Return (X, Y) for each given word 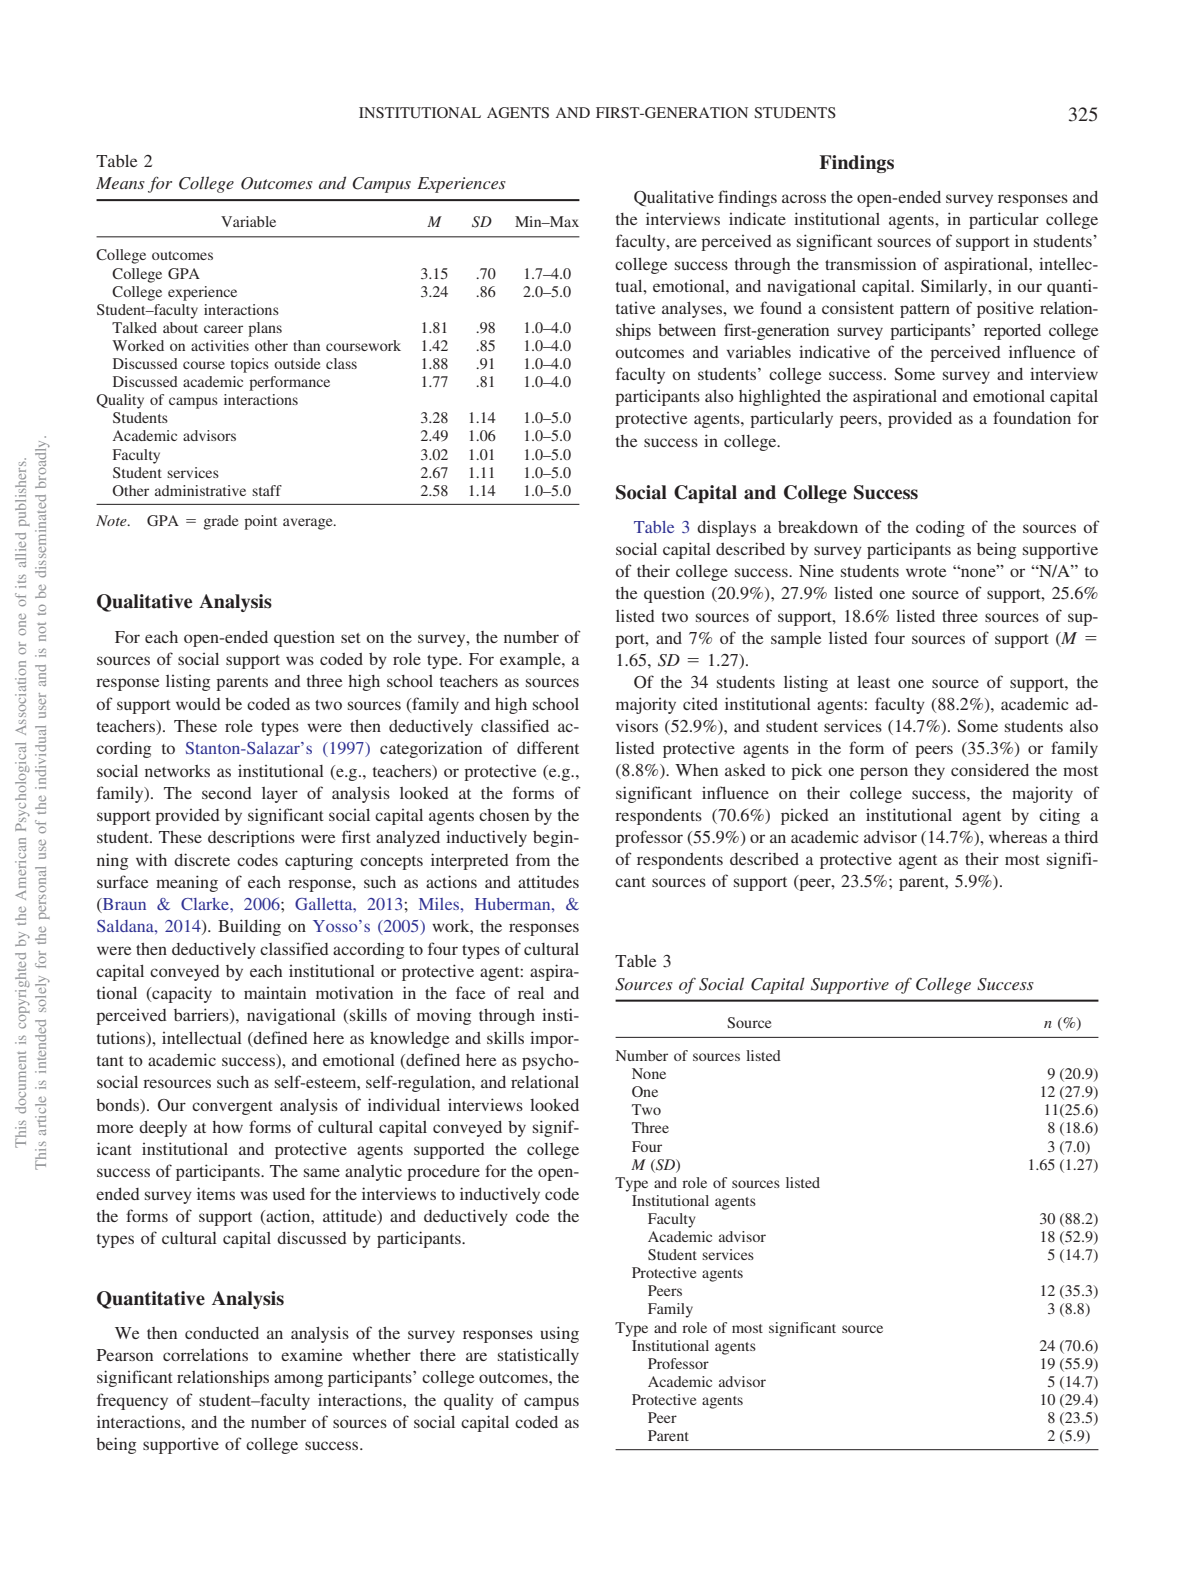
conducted (222, 1333)
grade (221, 522)
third (1081, 836)
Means (120, 183)
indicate (757, 218)
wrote (926, 572)
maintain (275, 993)
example (531, 661)
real (531, 993)
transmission (870, 263)
